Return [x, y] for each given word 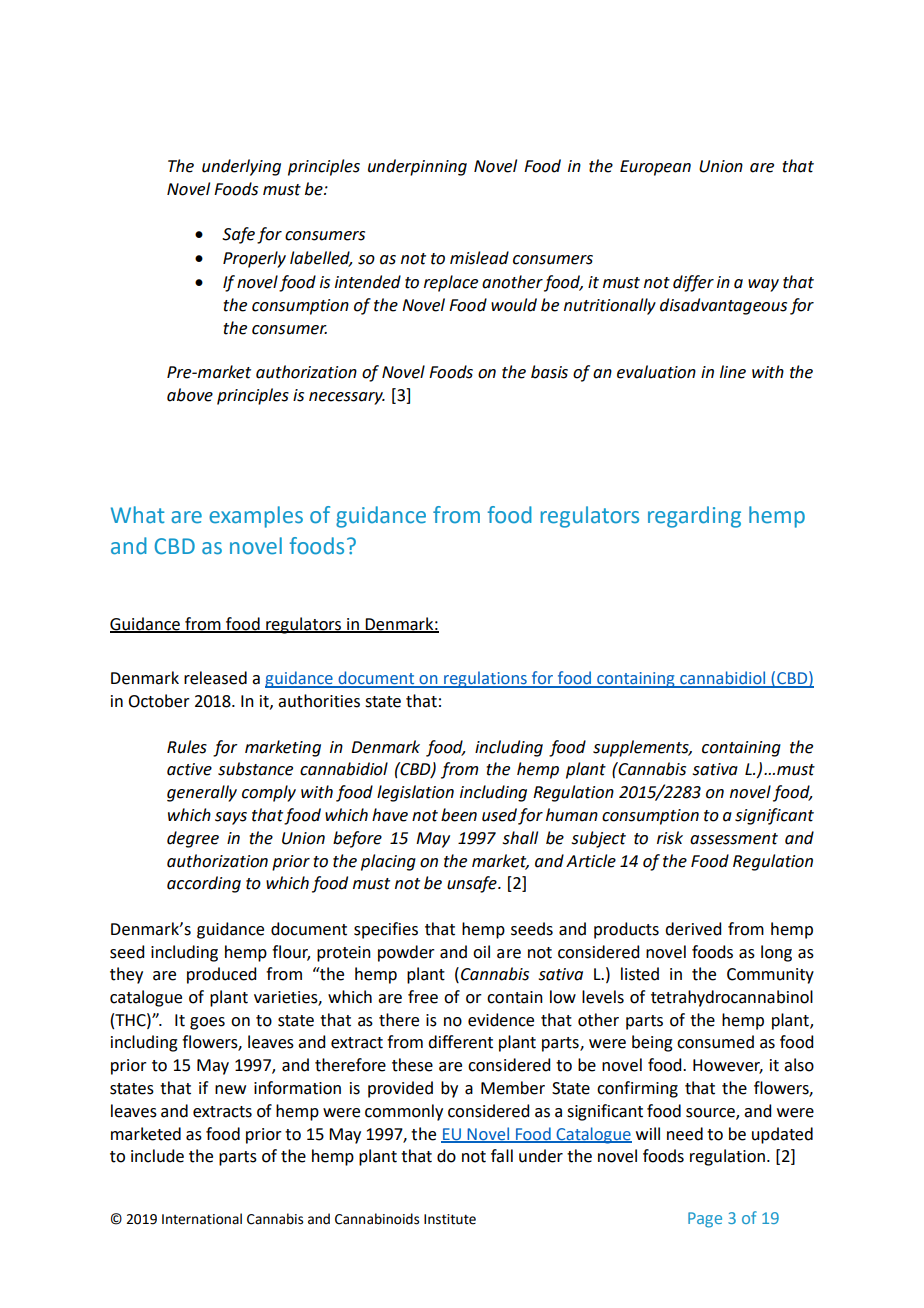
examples [256, 517]
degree [193, 839]
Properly [254, 259]
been [459, 815]
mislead [479, 258]
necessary [347, 398]
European [655, 168]
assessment [734, 839]
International [202, 1219]
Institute [450, 1219]
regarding [694, 517]
